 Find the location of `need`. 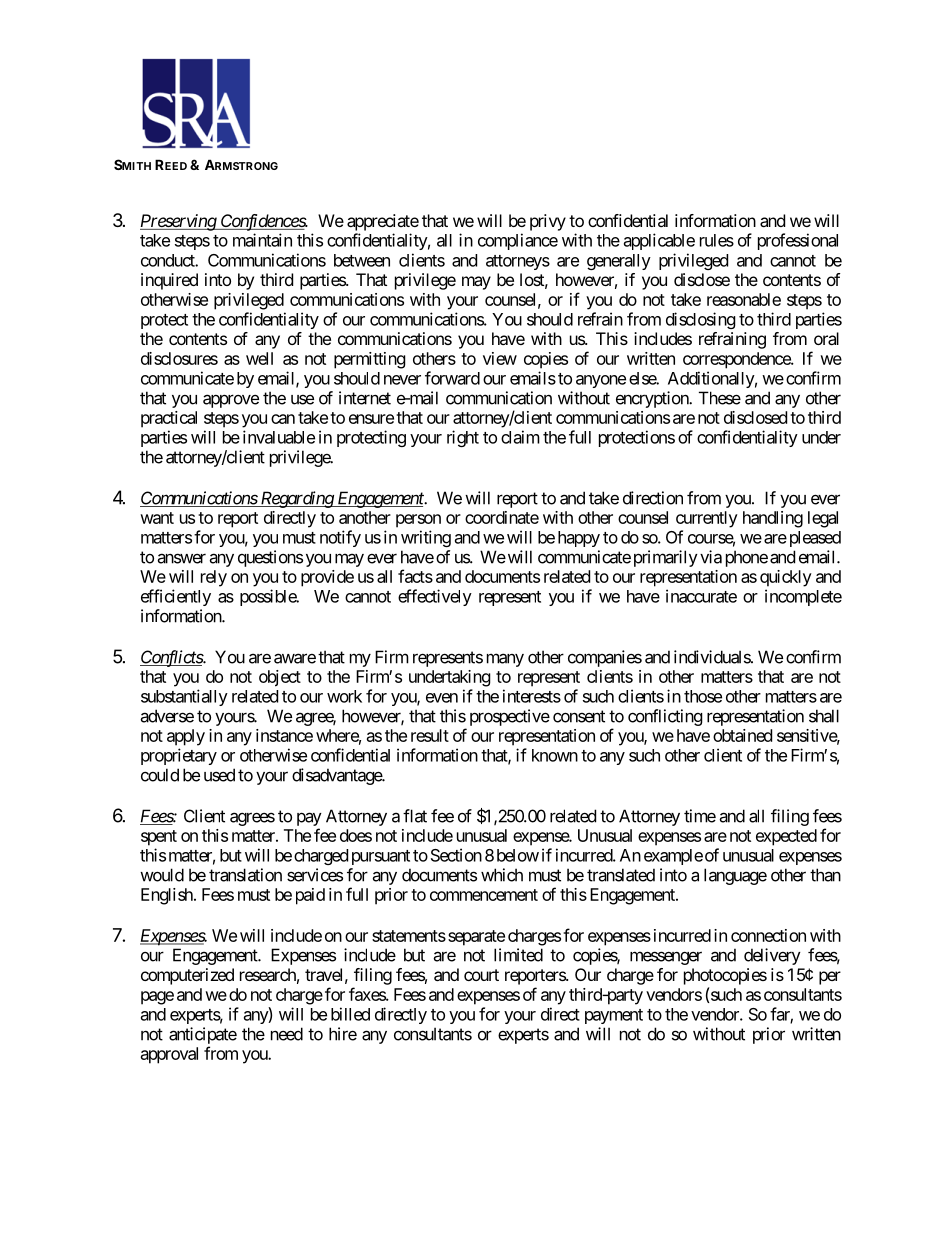

need is located at coordinates (287, 1034).
